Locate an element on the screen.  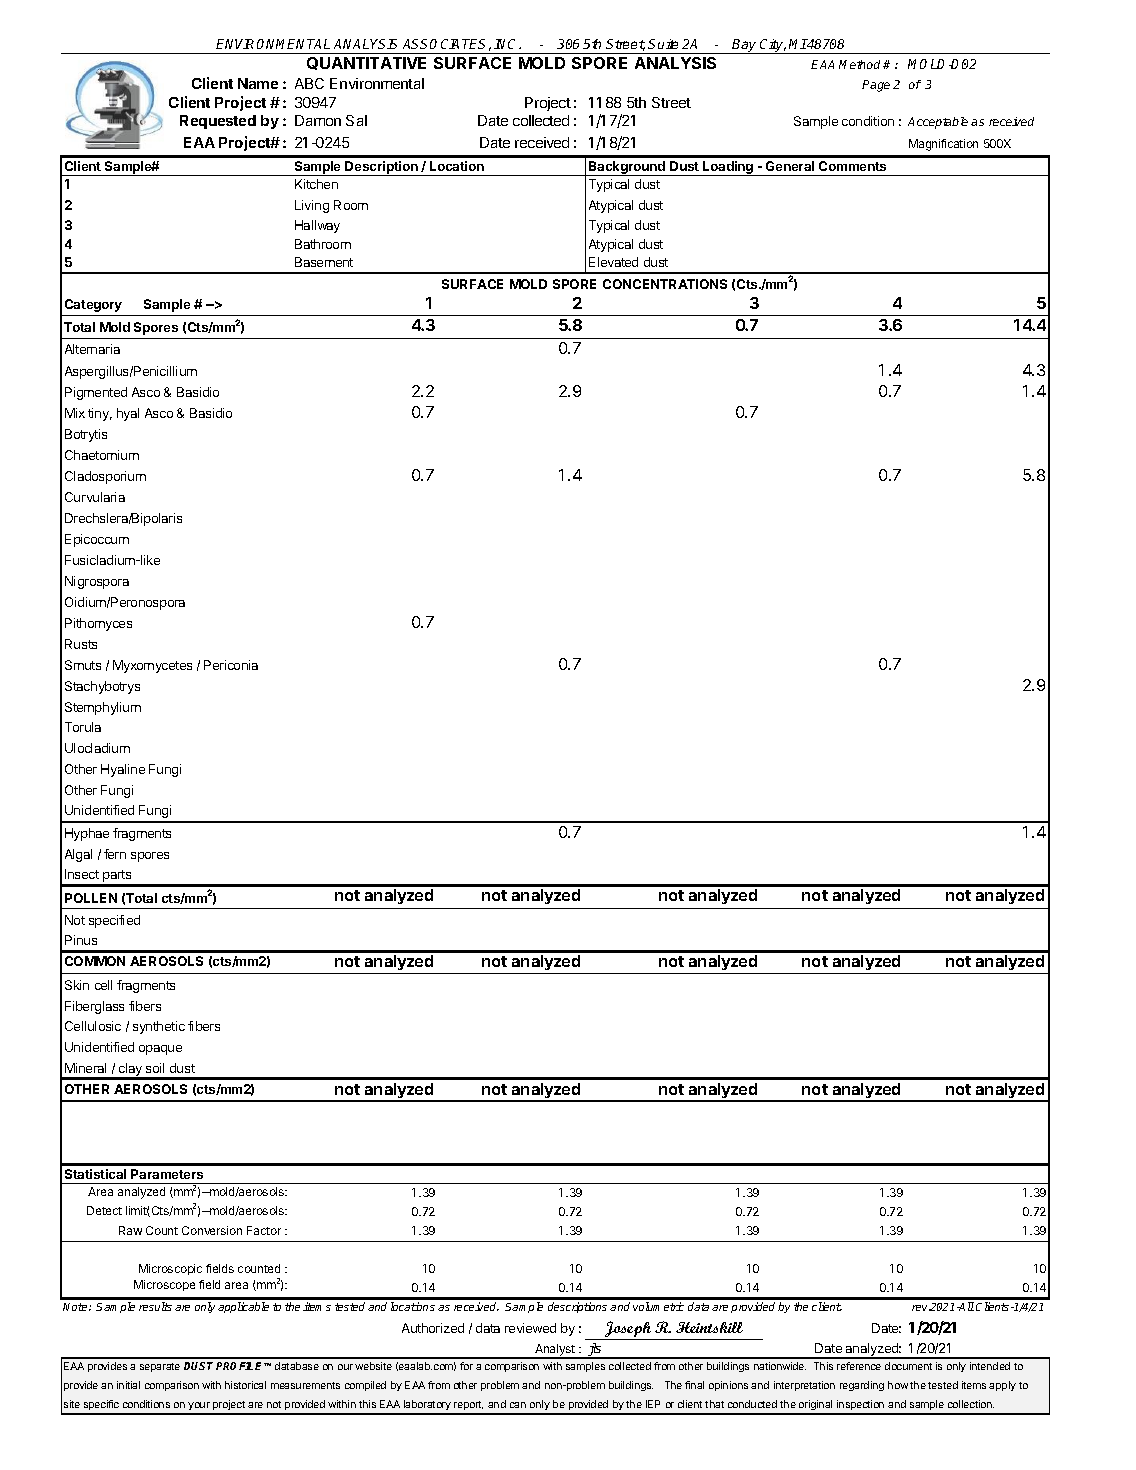
specified is located at coordinates (114, 921).
